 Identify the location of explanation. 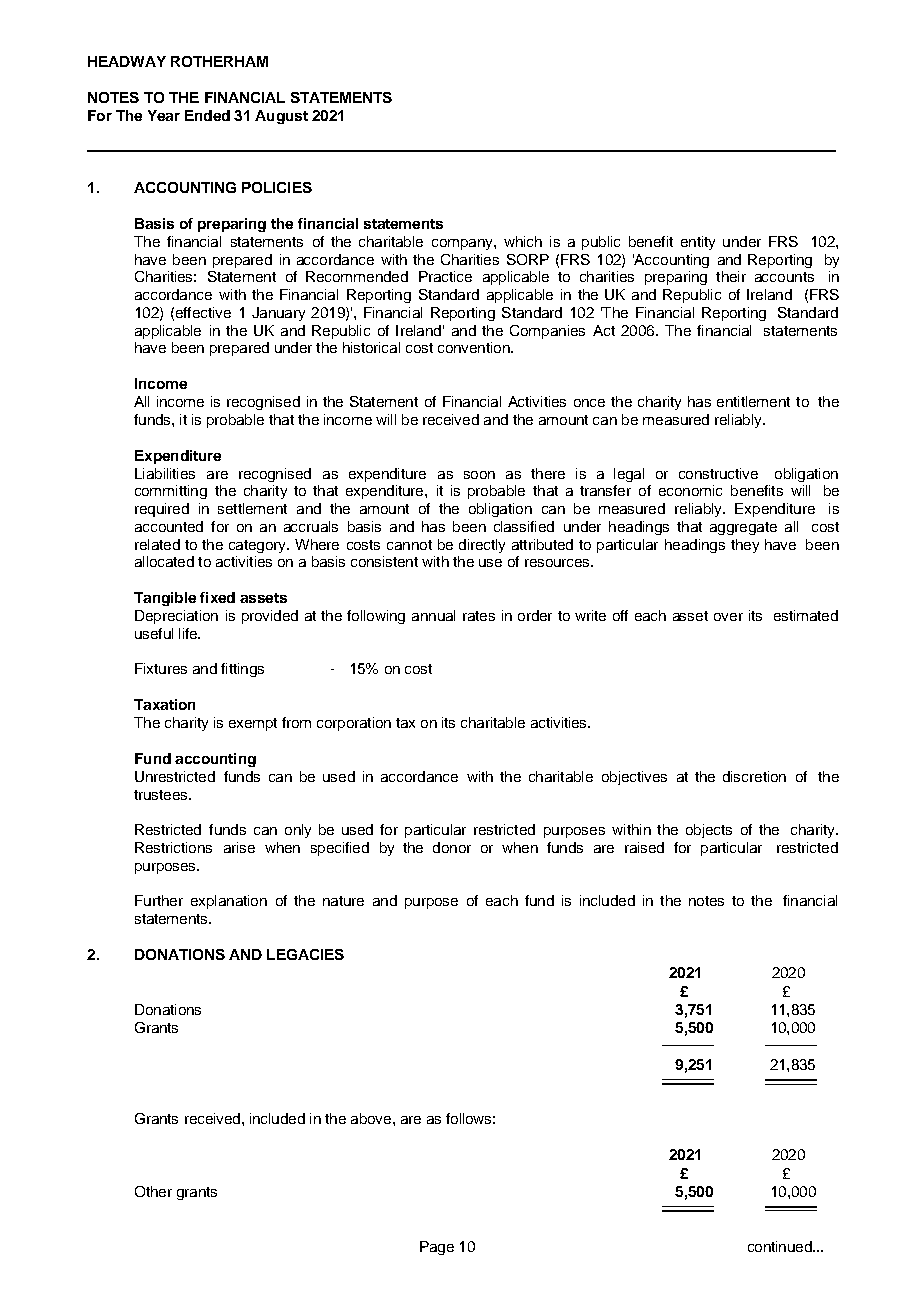
(229, 902).
